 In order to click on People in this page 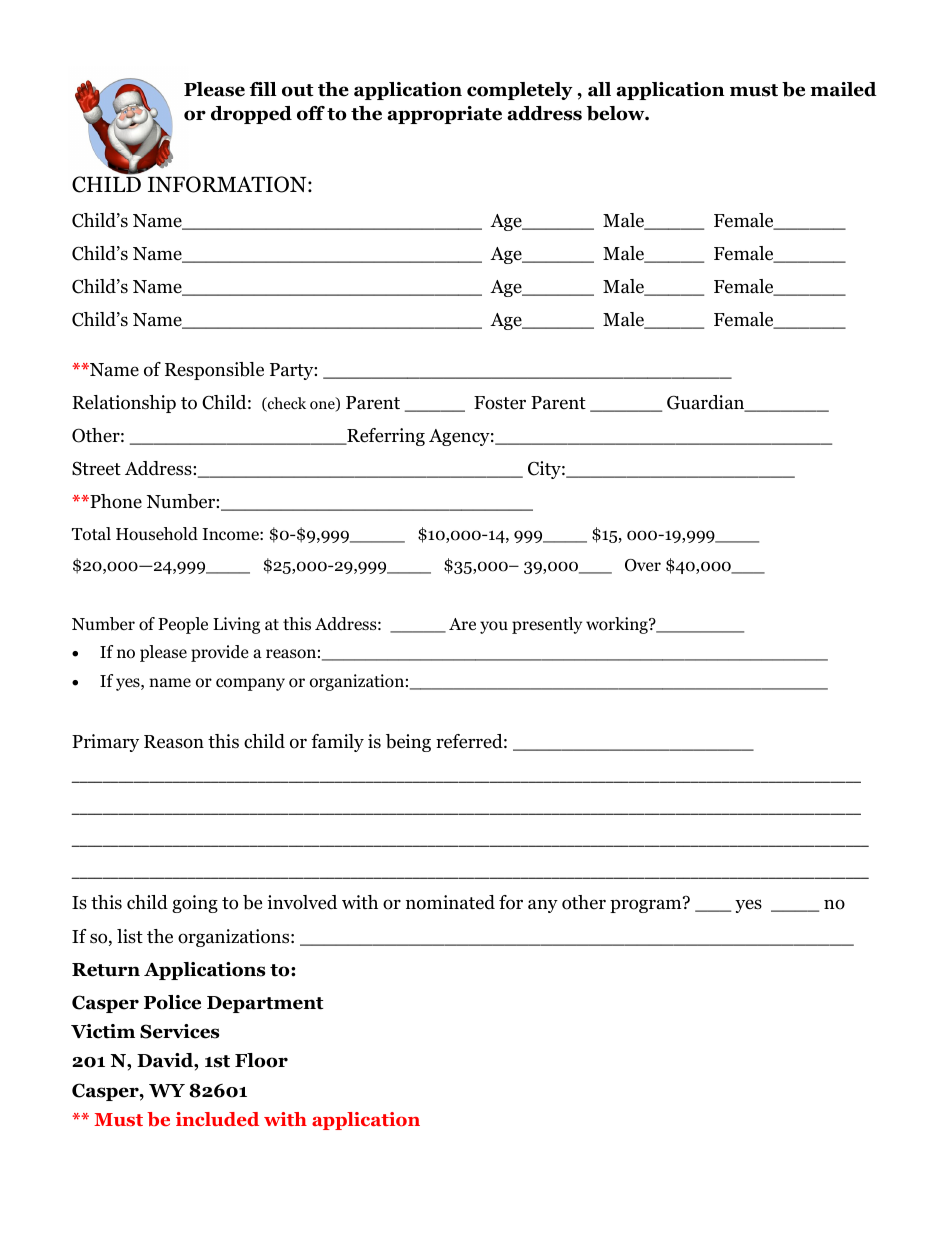, I will do `click(183, 625)`.
